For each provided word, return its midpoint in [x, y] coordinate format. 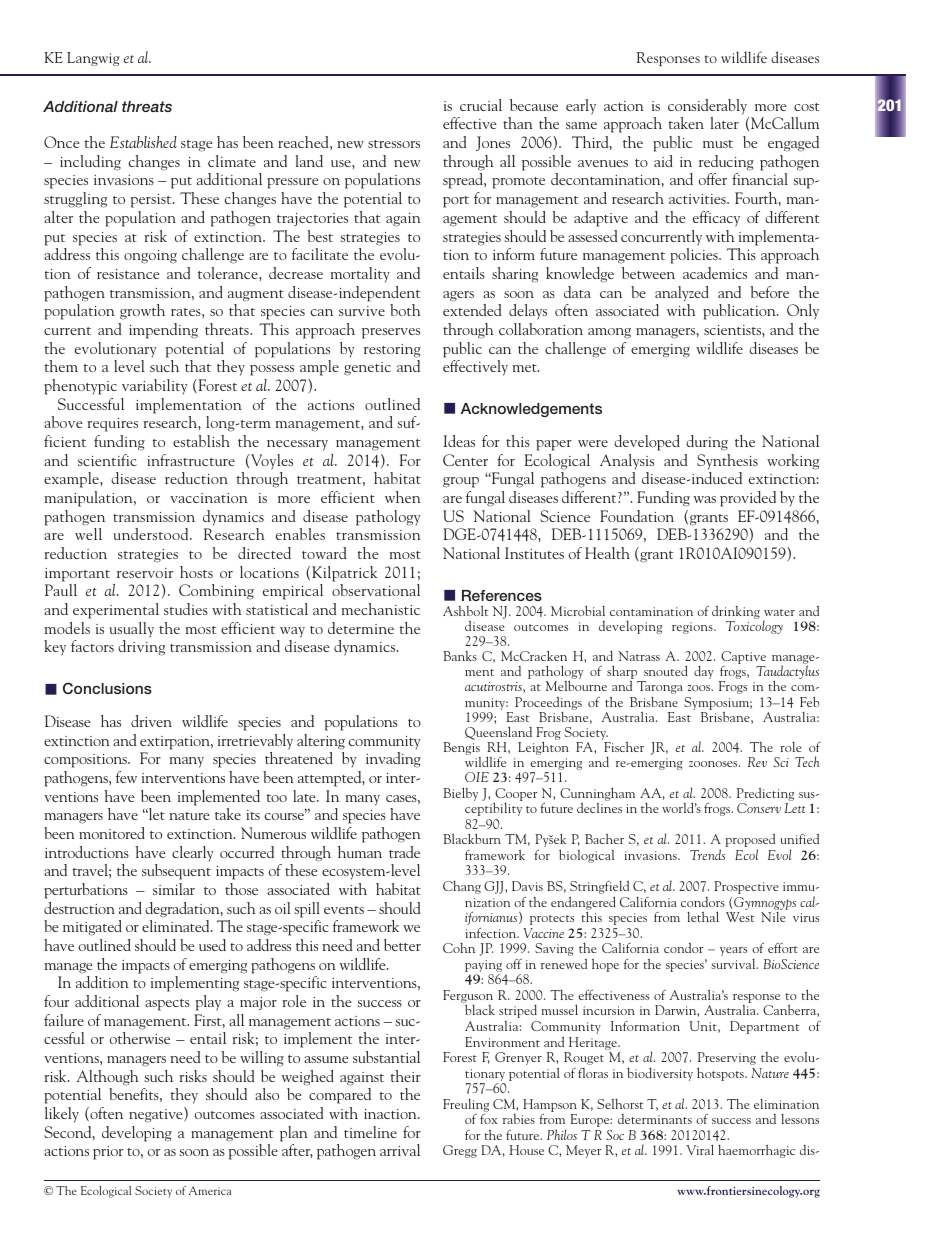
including [90, 163]
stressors [394, 144]
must [718, 144]
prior [108, 1153]
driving [141, 648]
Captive [743, 659]
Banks [460, 656]
